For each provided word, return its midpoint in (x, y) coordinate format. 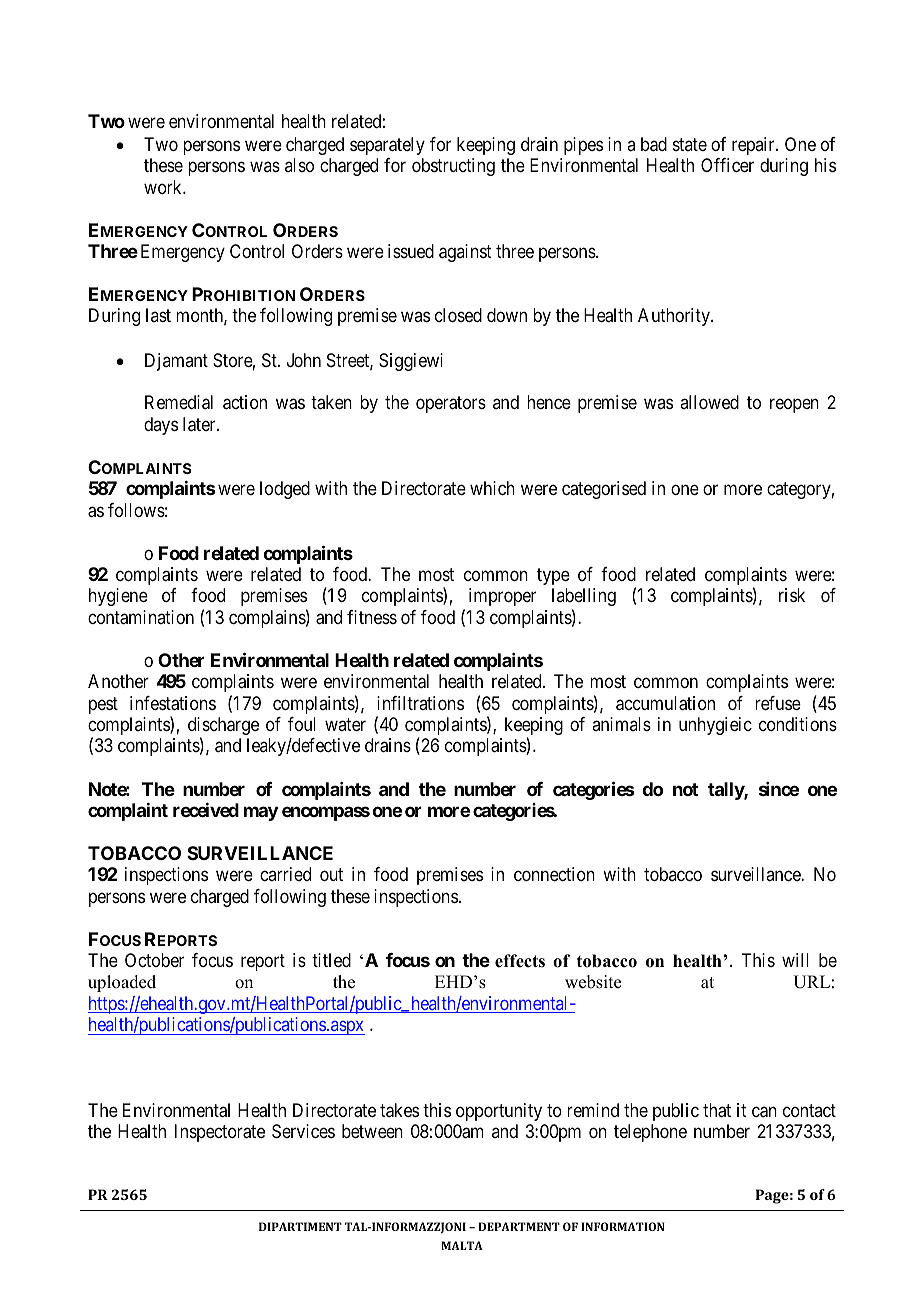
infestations (173, 703)
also (299, 165)
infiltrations (420, 703)
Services (303, 1131)
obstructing (453, 167)
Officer (727, 165)
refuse (778, 703)
